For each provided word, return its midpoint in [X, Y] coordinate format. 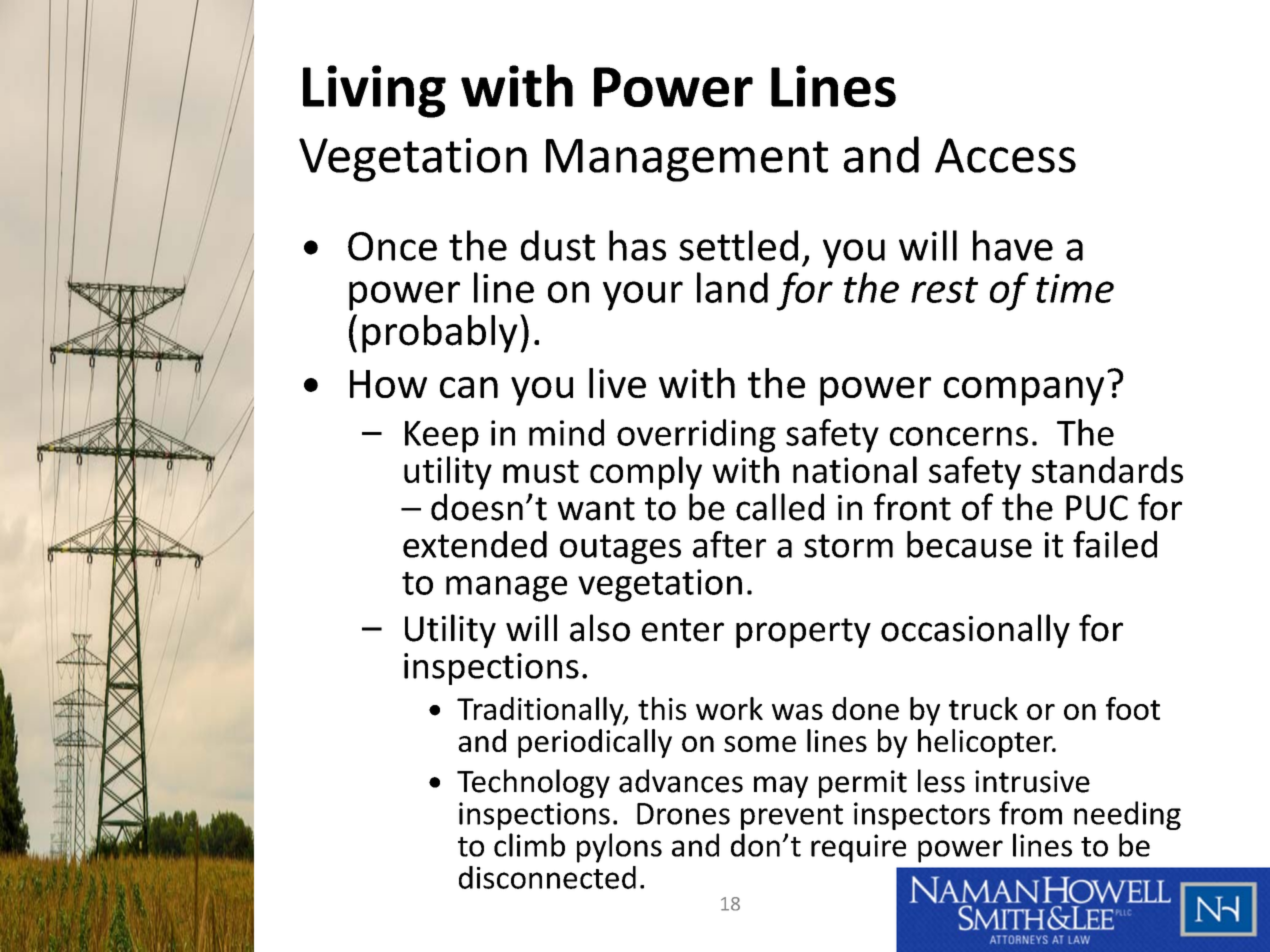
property [803, 633]
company [1024, 391]
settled [738, 245]
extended [475, 544]
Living [374, 91]
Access [1005, 155]
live [617, 383]
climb [529, 845]
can [469, 387]
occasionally [975, 631]
